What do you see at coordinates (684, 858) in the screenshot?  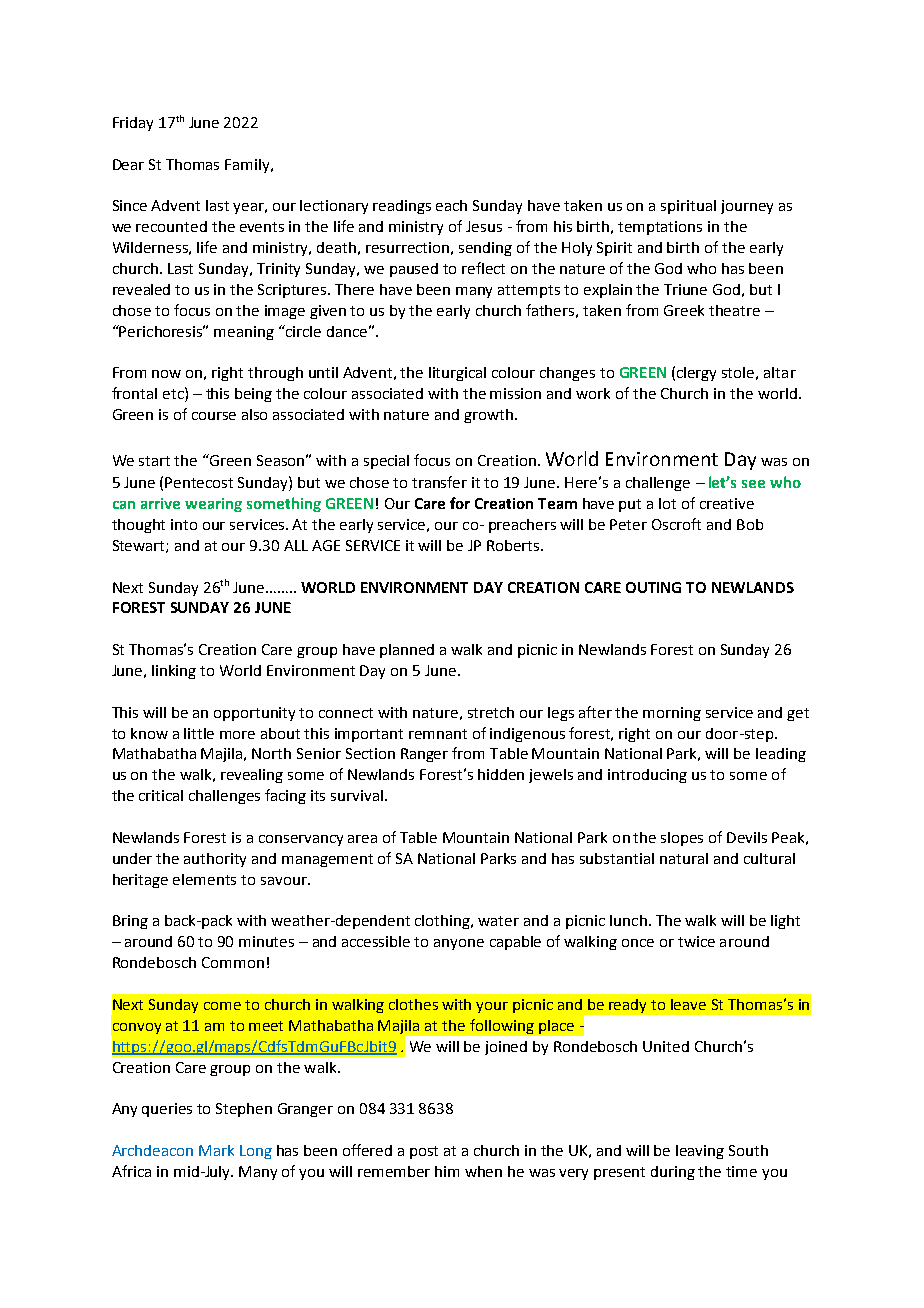 I see `natural` at bounding box center [684, 858].
